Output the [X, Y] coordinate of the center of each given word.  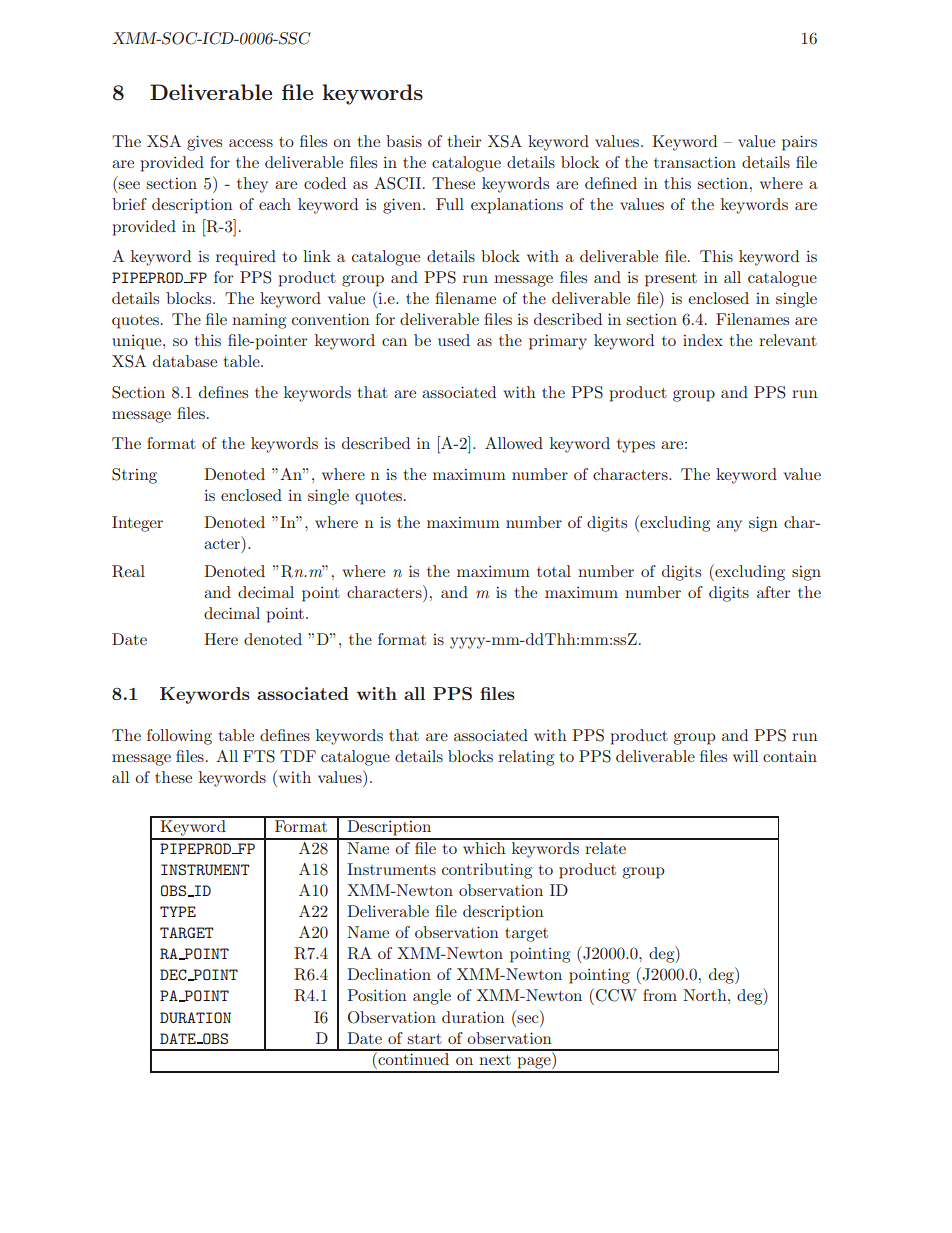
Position [377, 995]
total [554, 571]
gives [204, 143]
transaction [695, 162]
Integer [137, 524]
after [773, 592]
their [464, 141]
